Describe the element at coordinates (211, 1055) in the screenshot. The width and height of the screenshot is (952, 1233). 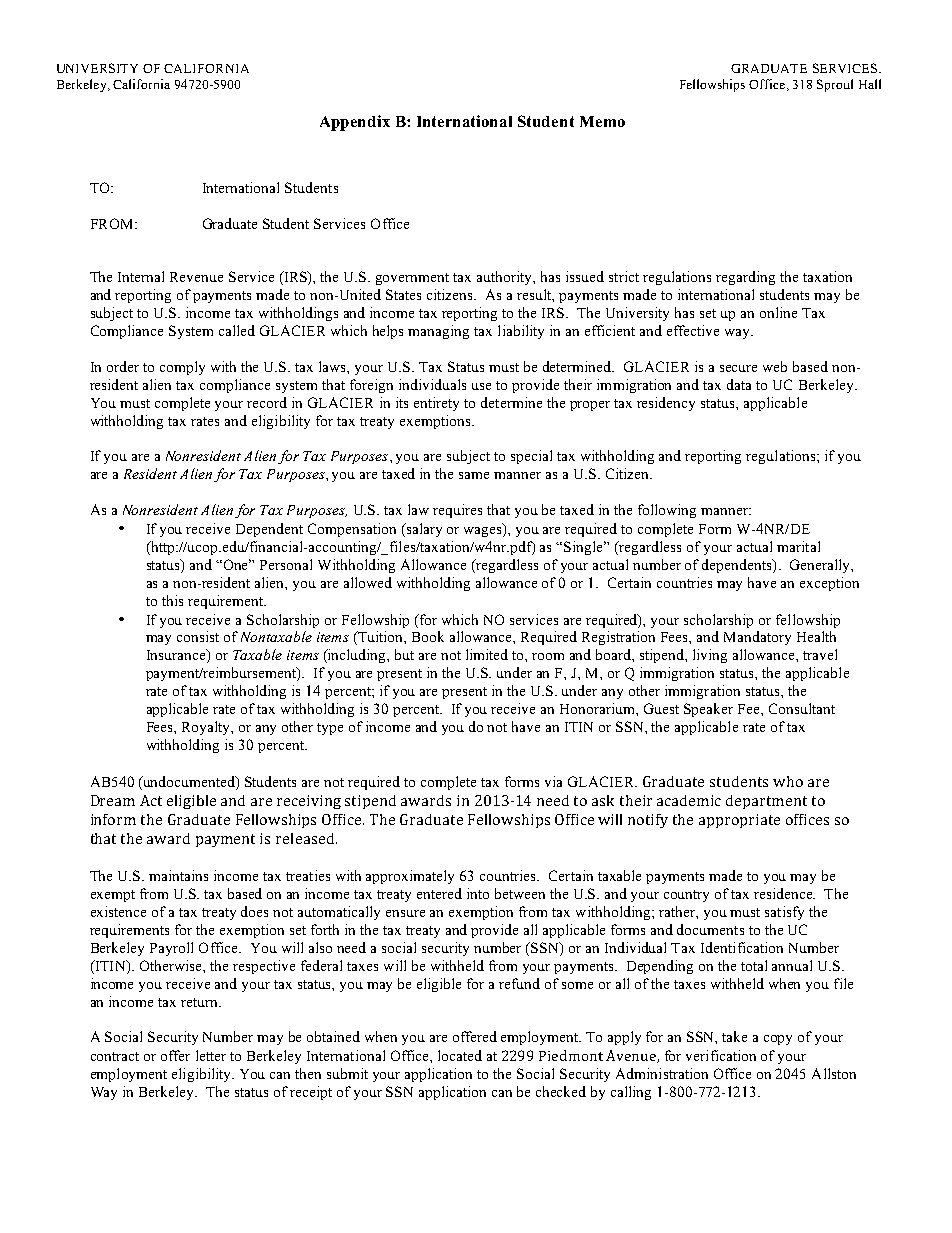
I see `letter` at that location.
